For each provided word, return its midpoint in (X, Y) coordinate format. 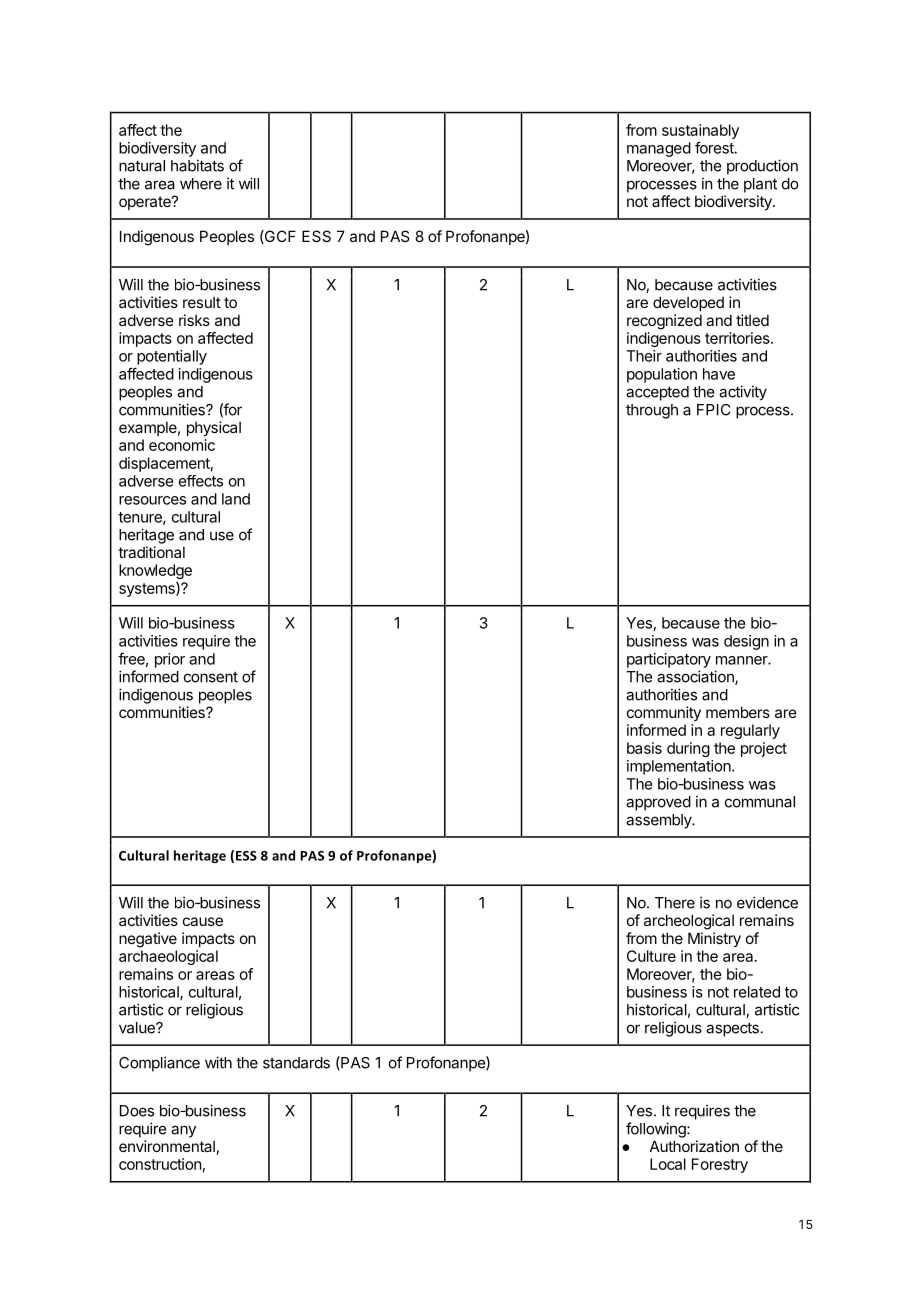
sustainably (700, 131)
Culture (651, 956)
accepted (657, 393)
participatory (669, 660)
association (696, 677)
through (652, 411)
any (183, 1131)
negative (148, 940)
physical (214, 428)
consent (211, 677)
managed (659, 149)
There (675, 903)
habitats (197, 165)
